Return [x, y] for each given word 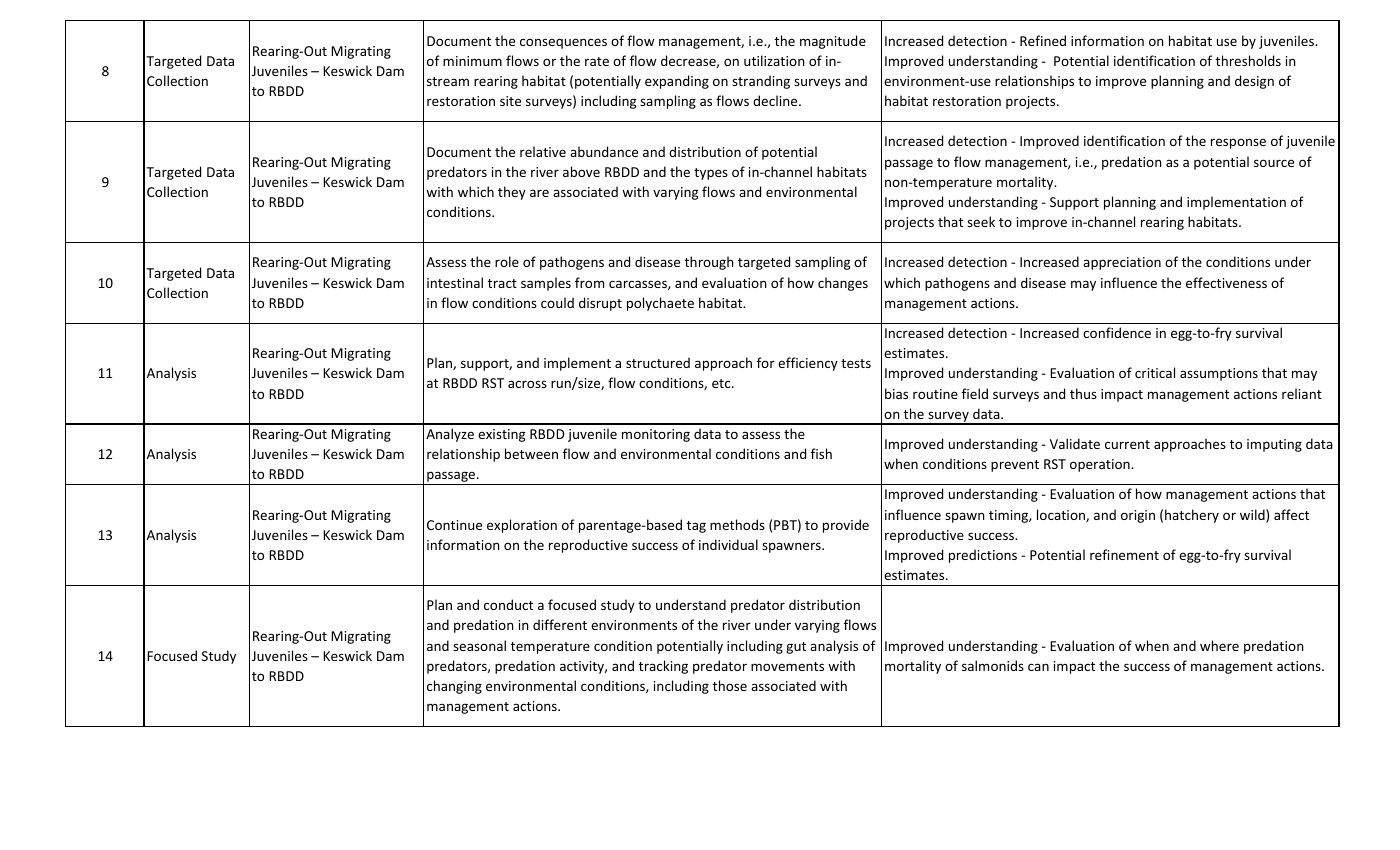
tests [856, 363]
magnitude [833, 42]
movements [787, 666]
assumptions [1219, 374]
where [1219, 645]
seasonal [479, 645]
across [527, 384]
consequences [563, 43]
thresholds [1248, 60]
